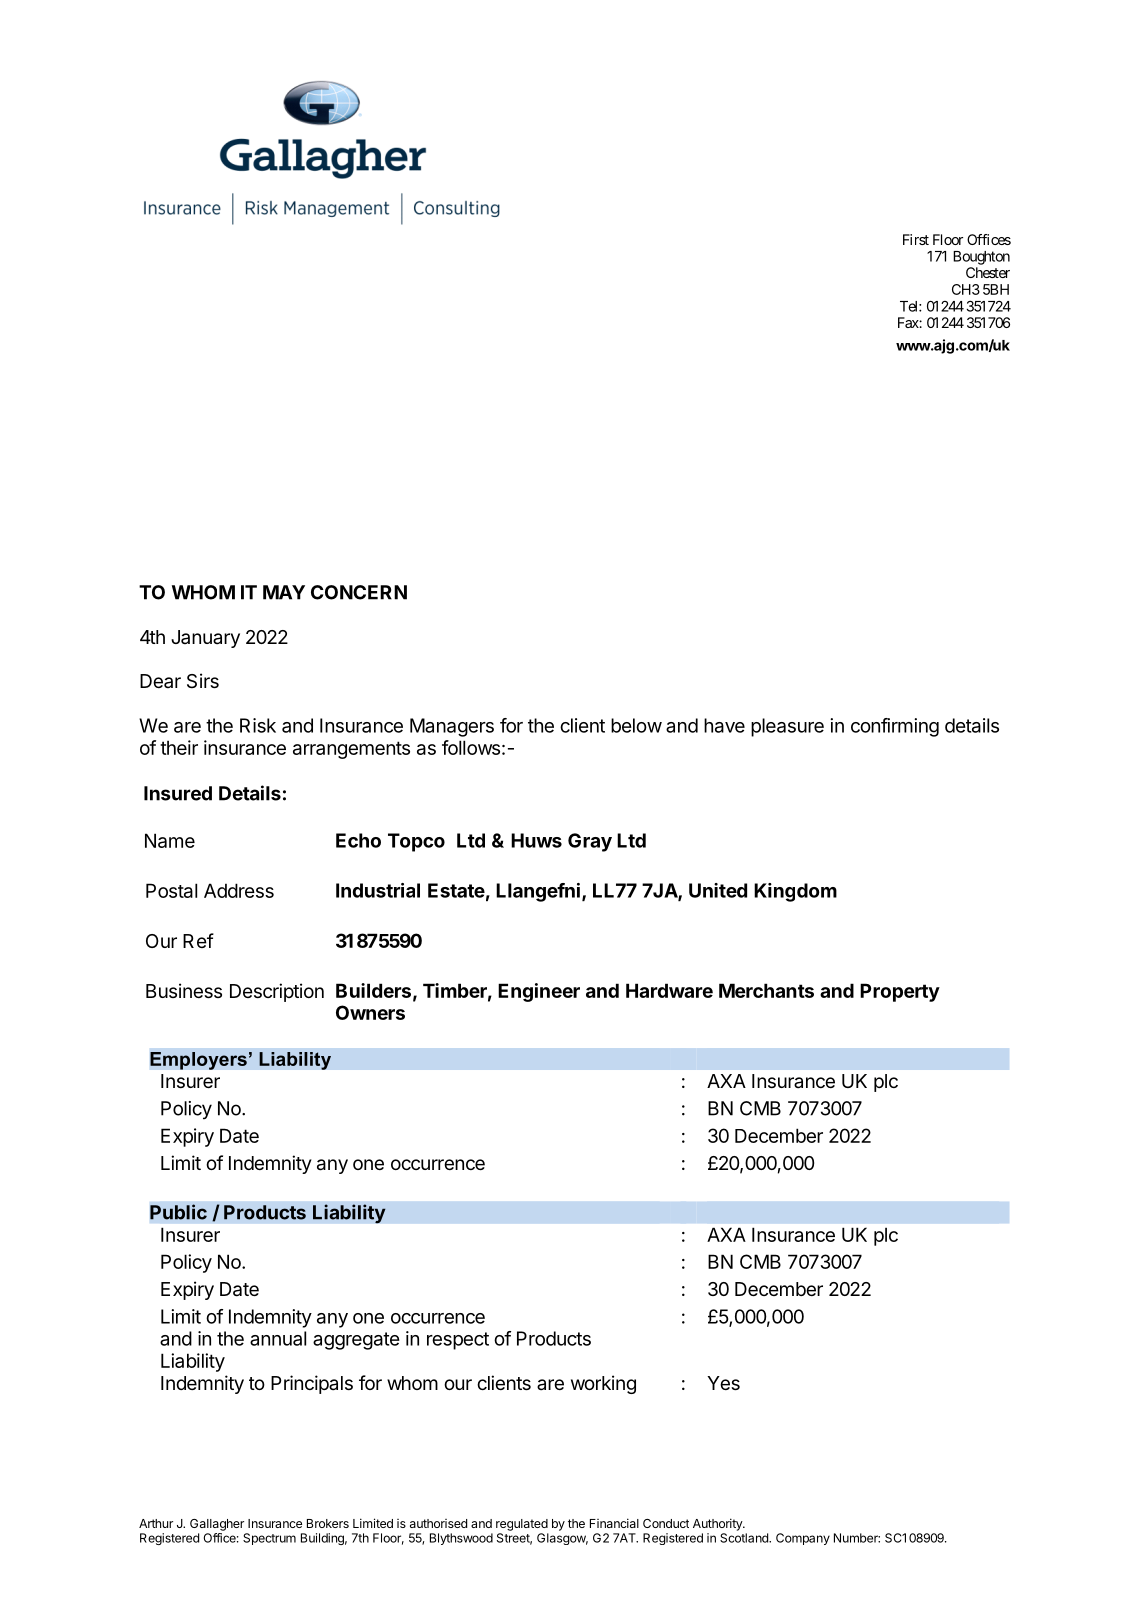 This page has height=1623, width=1148. What do you see at coordinates (284, 592) in the page?
I see `MAY` at bounding box center [284, 592].
